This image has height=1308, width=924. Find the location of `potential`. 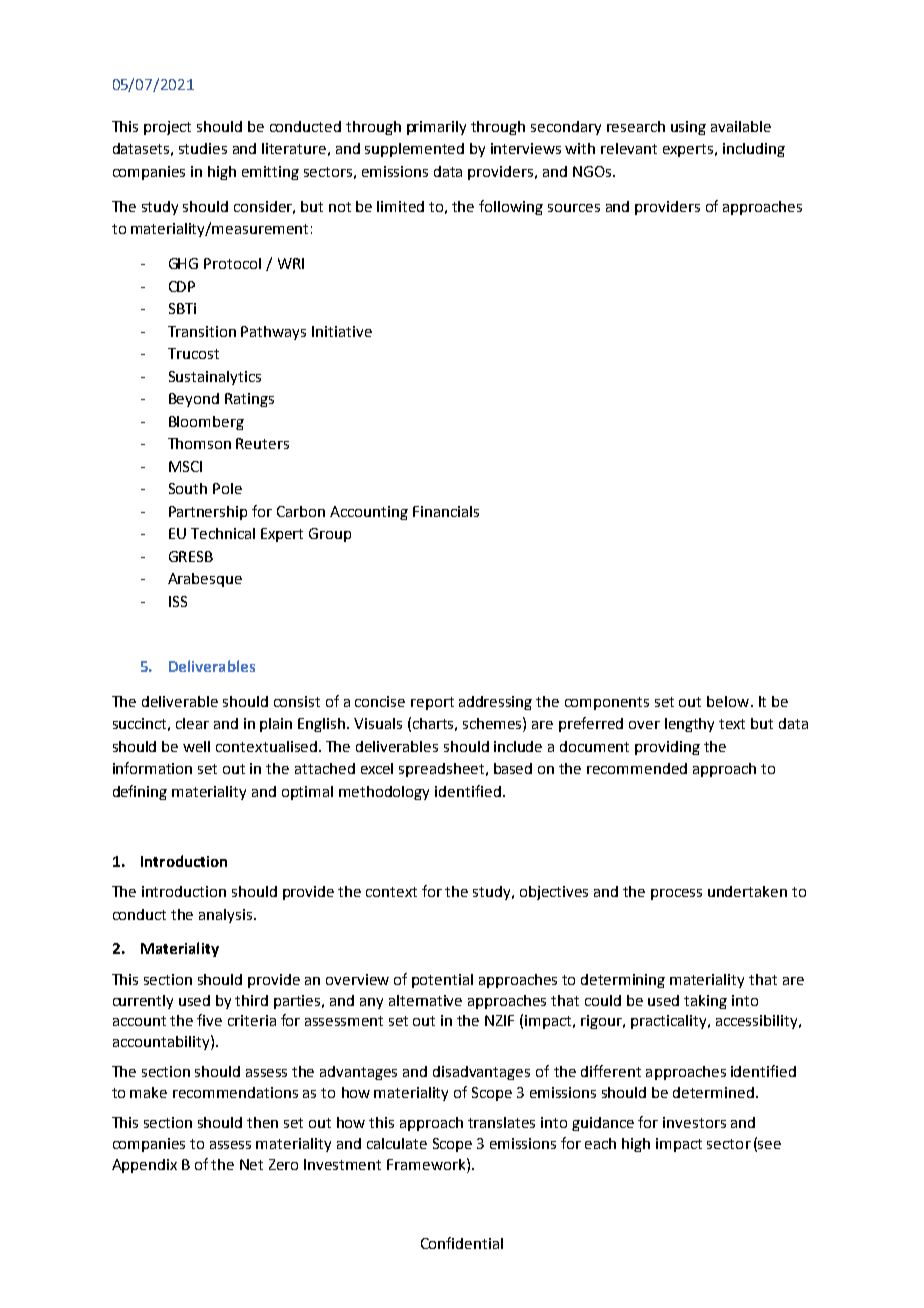

potential is located at coordinates (442, 981).
